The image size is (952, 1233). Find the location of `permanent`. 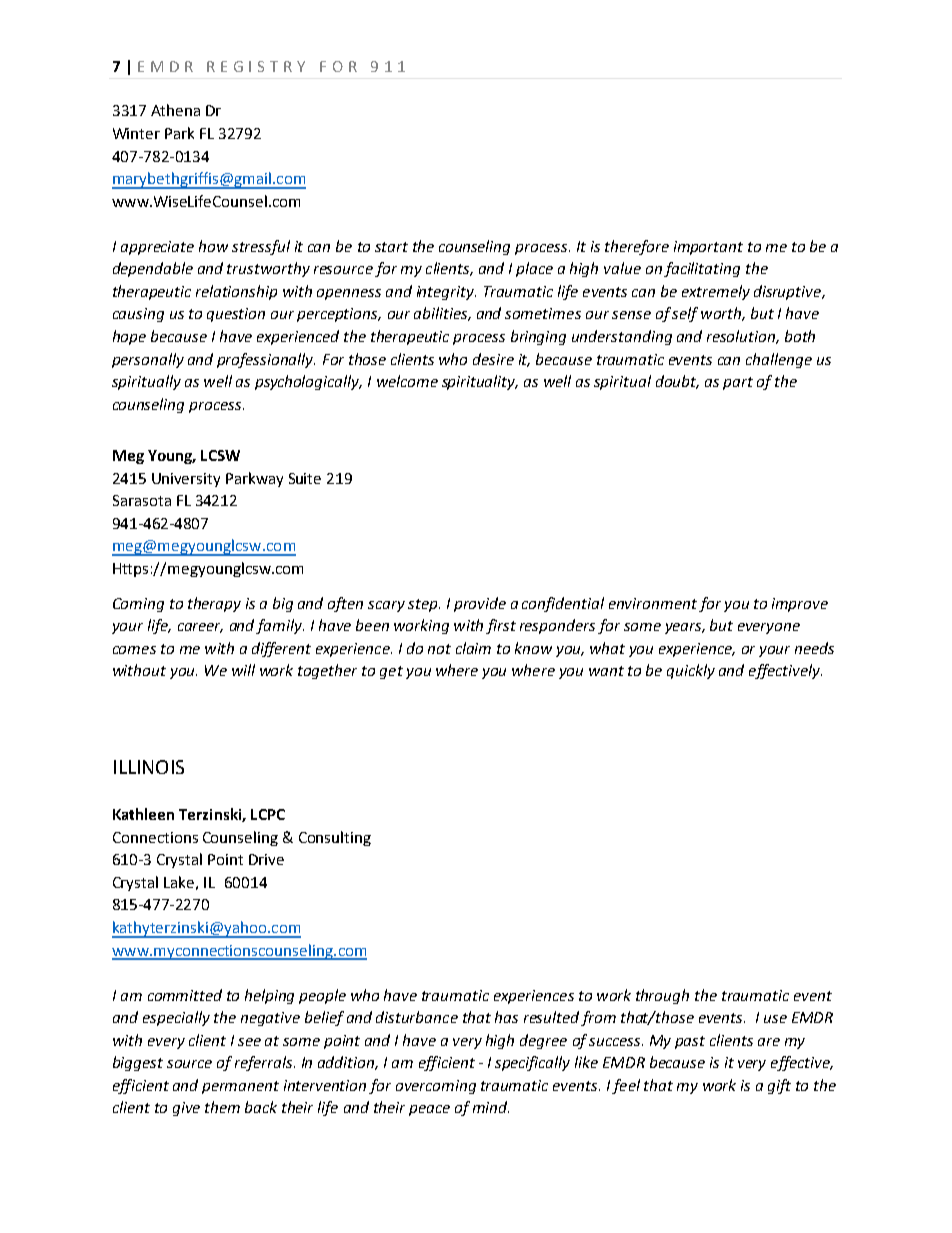

permanent is located at coordinates (240, 1087).
